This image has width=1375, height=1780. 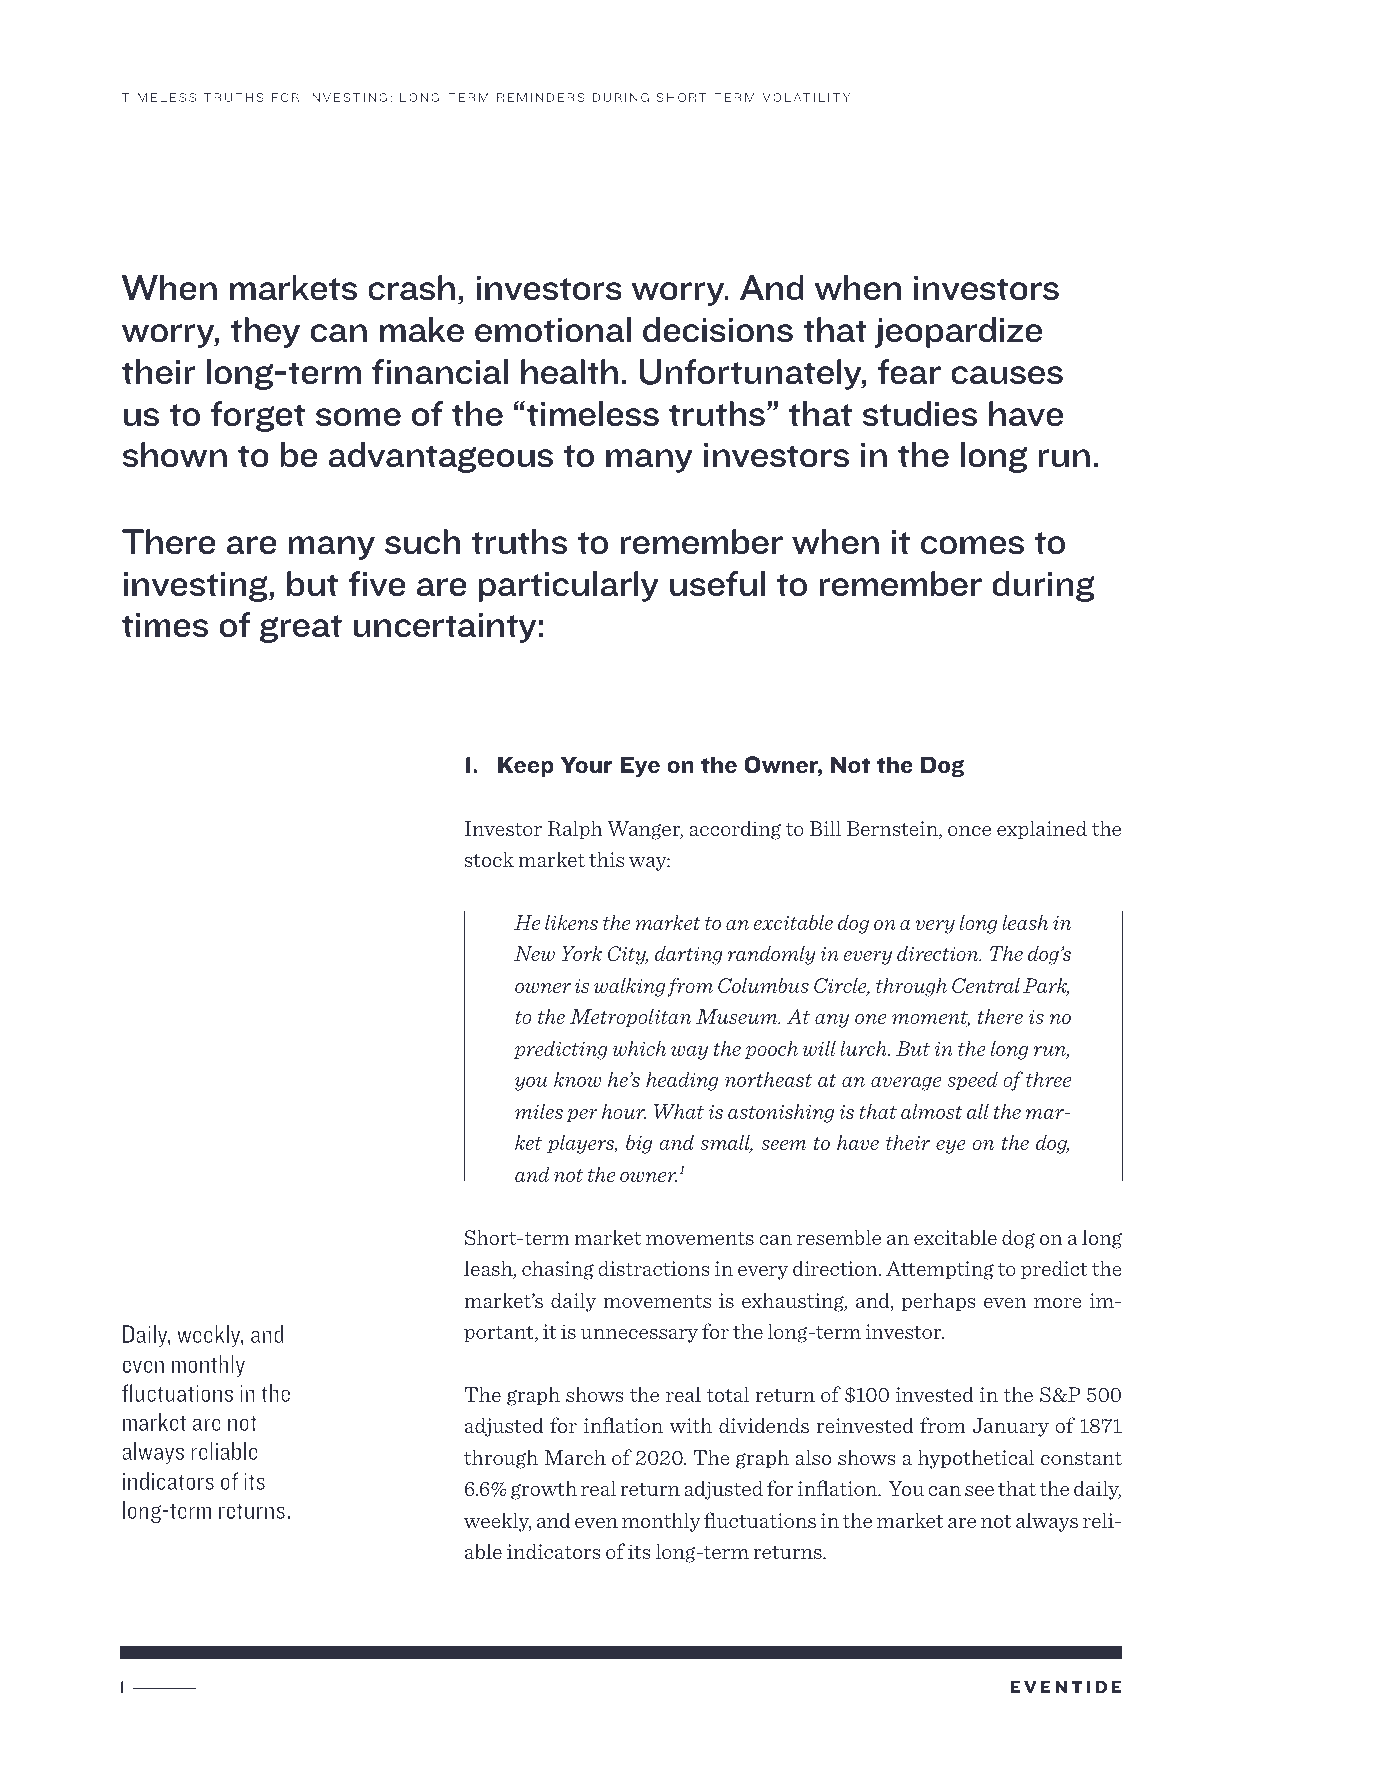 I want to click on emotional, so click(x=553, y=330).
